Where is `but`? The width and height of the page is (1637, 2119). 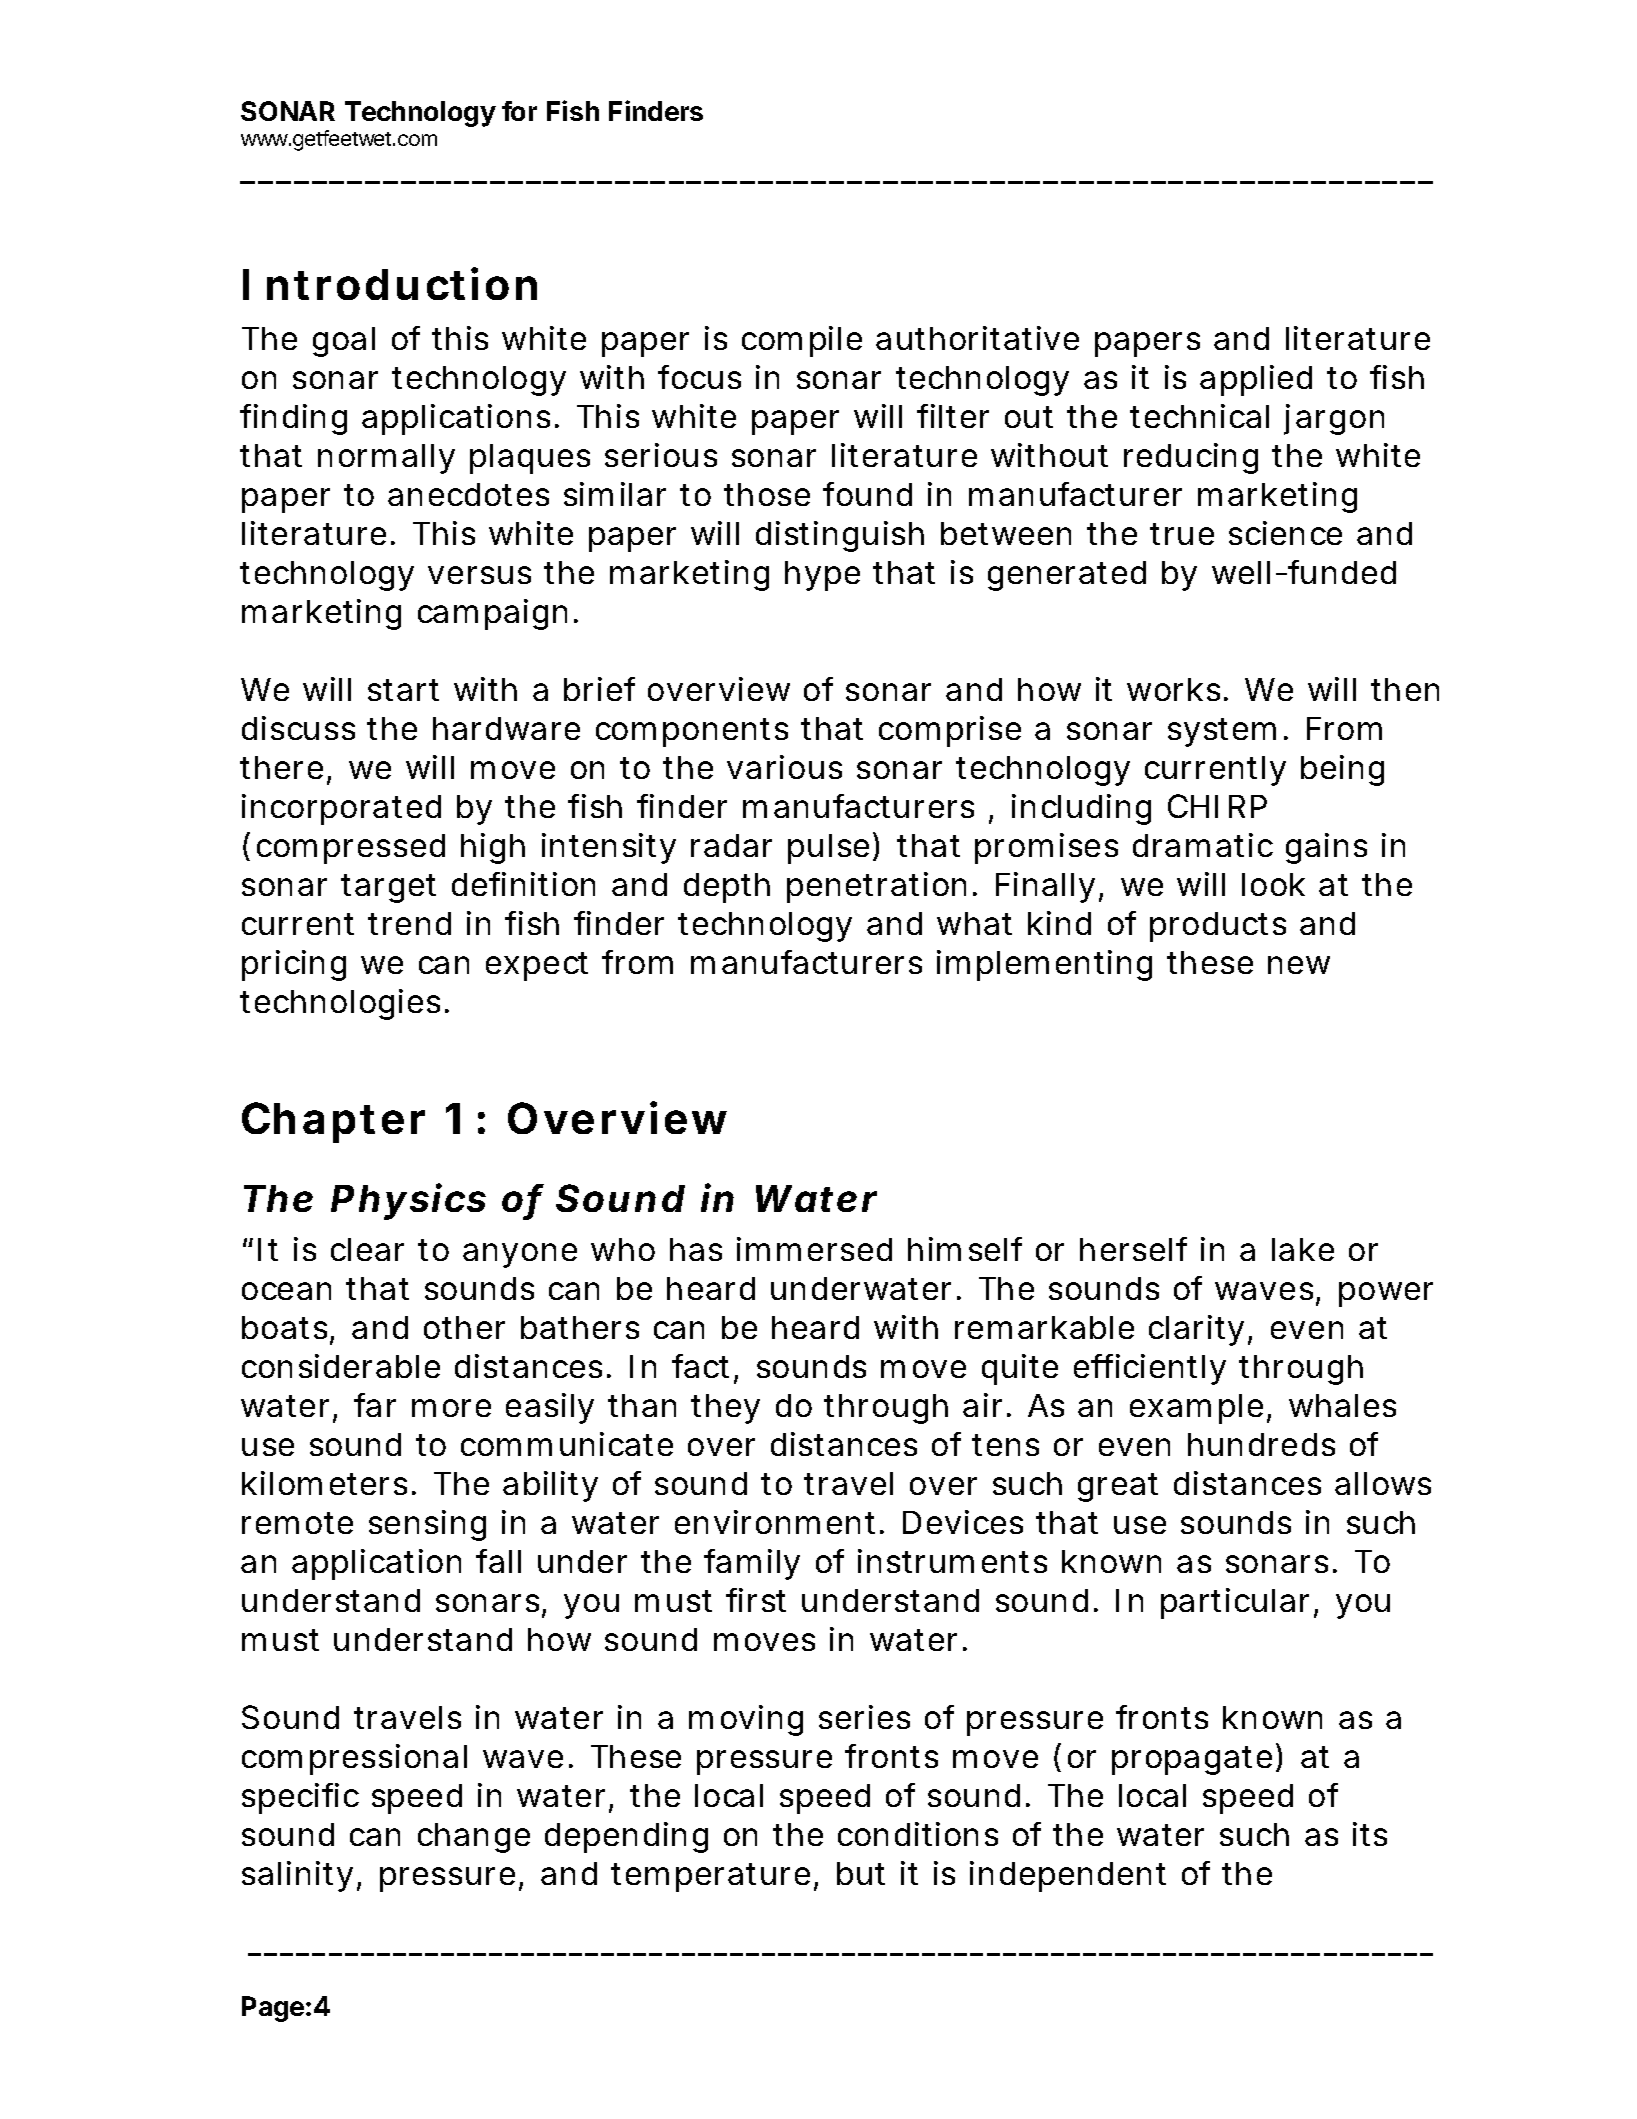
but is located at coordinates (861, 1873).
